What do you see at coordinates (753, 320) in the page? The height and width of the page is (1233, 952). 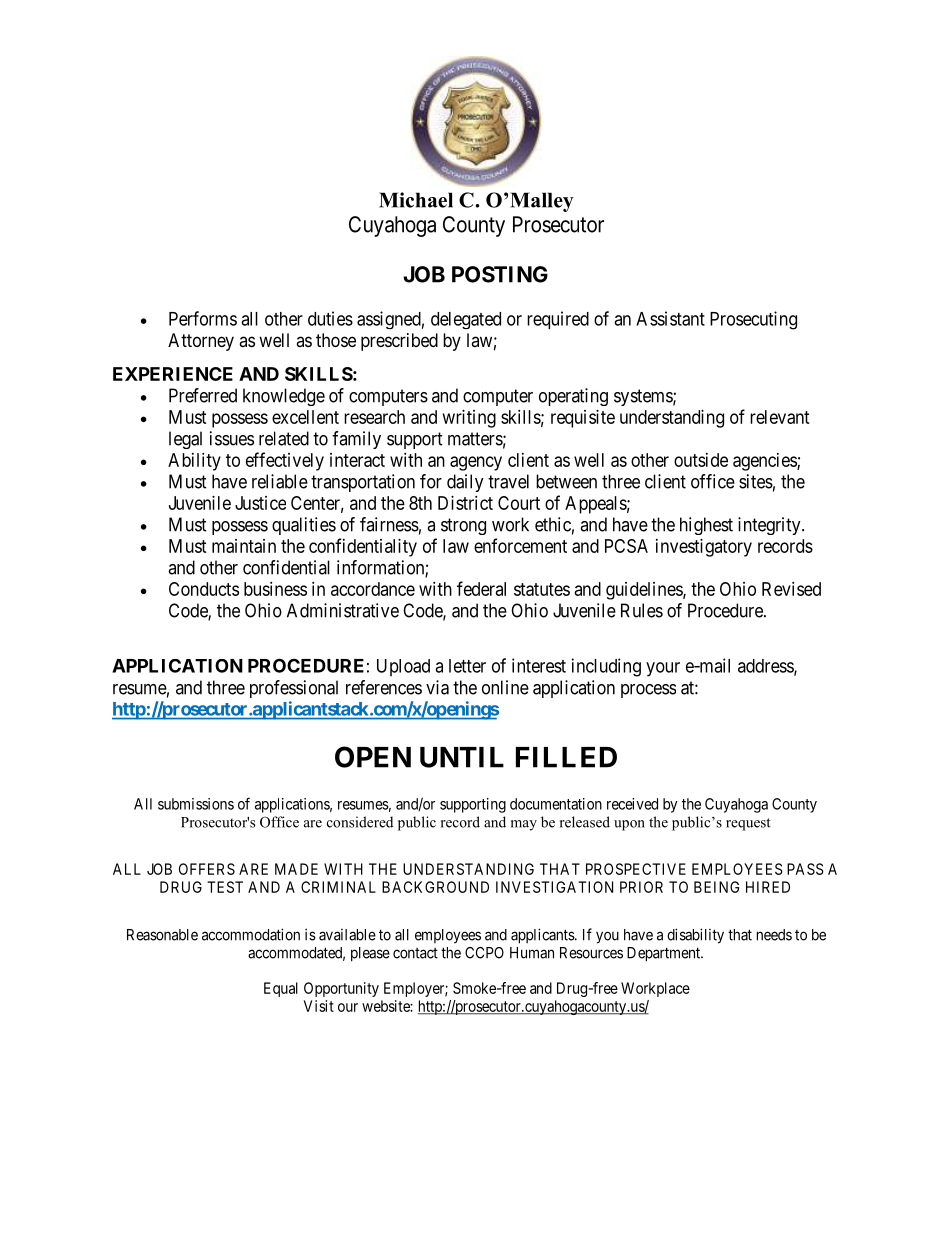 I see `Prosecuting` at bounding box center [753, 320].
